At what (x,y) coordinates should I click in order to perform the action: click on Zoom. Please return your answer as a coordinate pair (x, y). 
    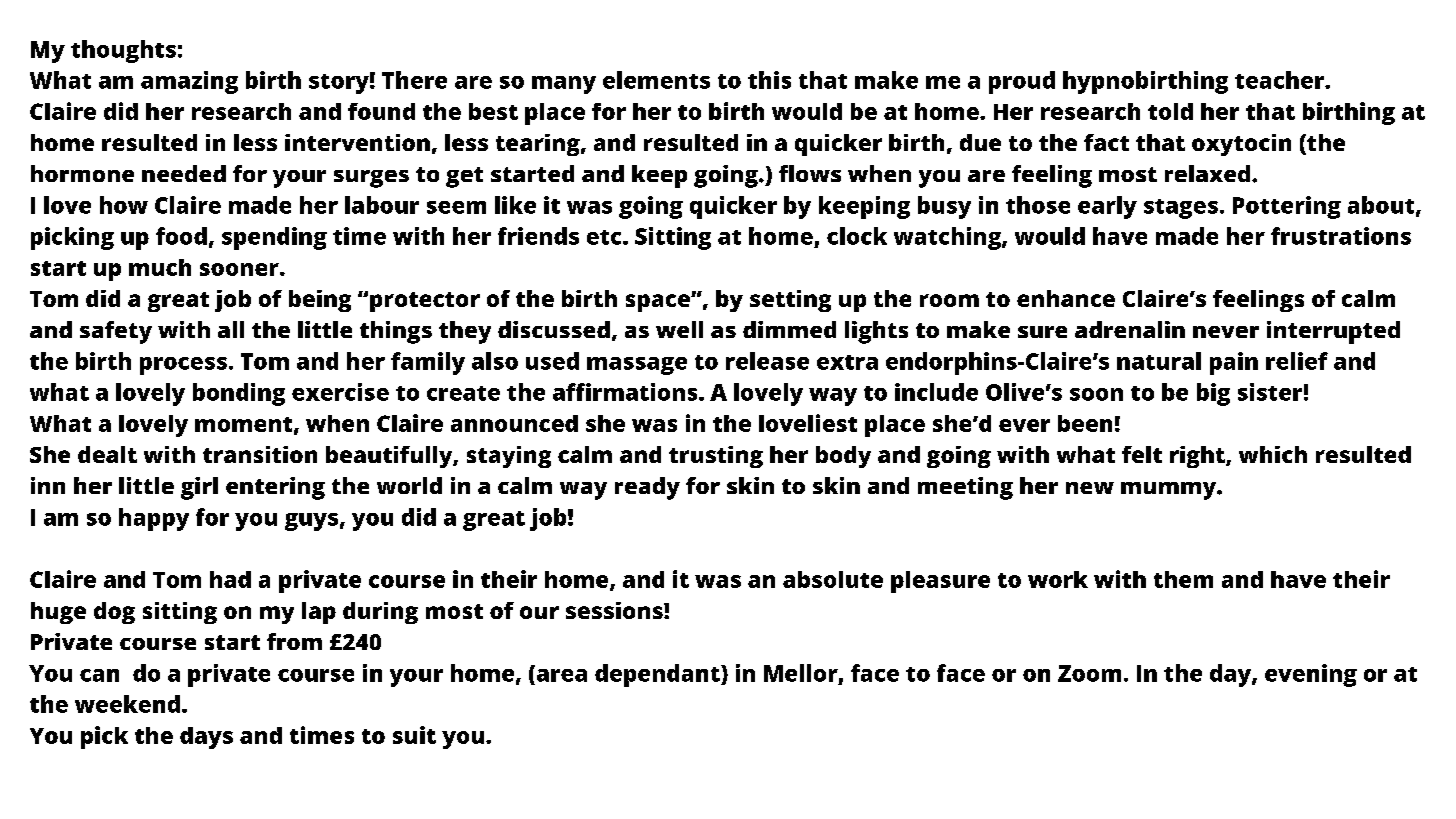
    Looking at the image, I should click on (1089, 673).
